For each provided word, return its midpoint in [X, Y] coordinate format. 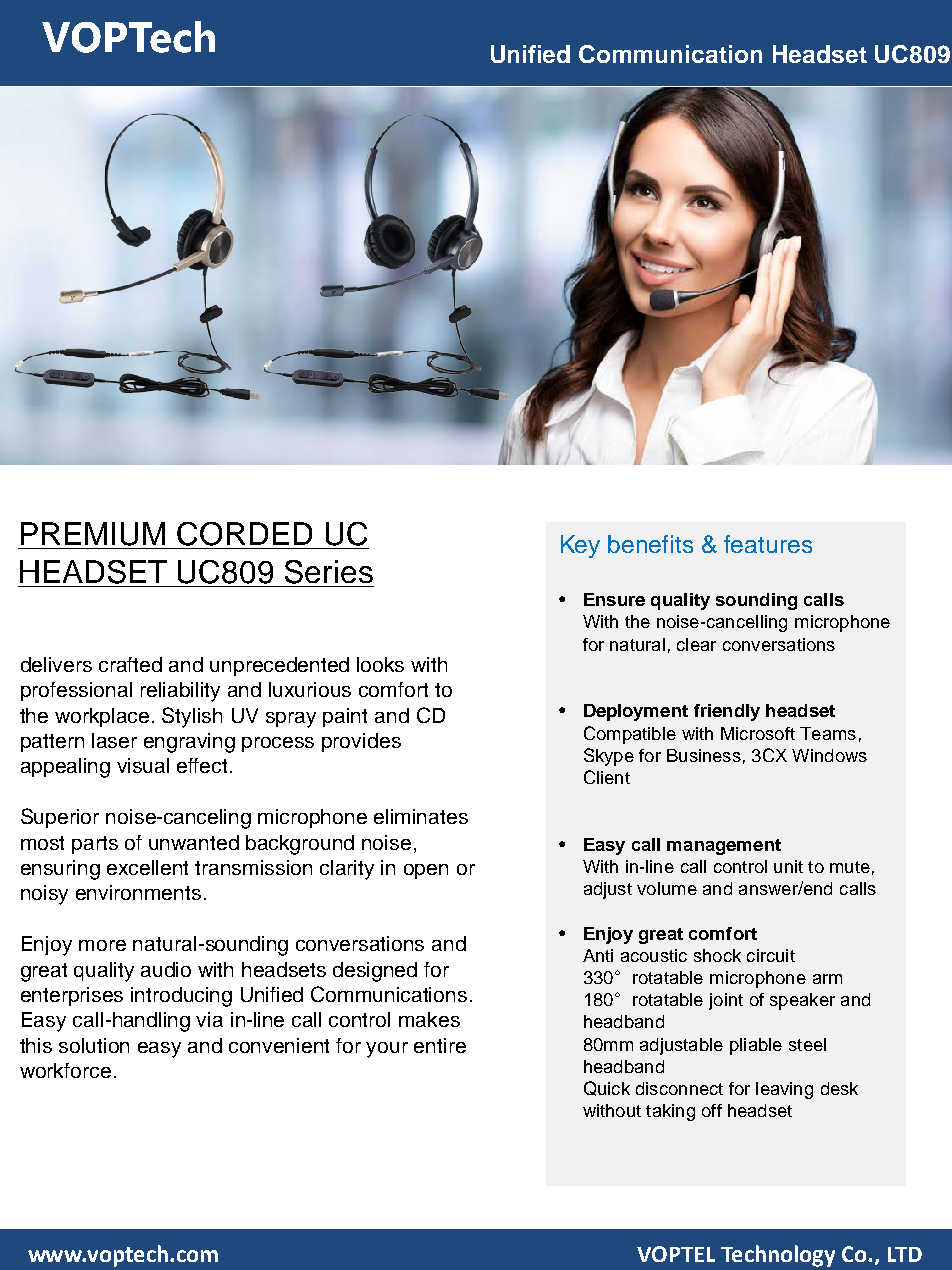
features [768, 544]
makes [429, 1019]
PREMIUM [93, 534]
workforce [65, 1070]
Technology [778, 1256]
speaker [802, 1001]
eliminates [421, 816]
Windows [829, 755]
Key [580, 546]
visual [143, 765]
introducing [181, 997]
